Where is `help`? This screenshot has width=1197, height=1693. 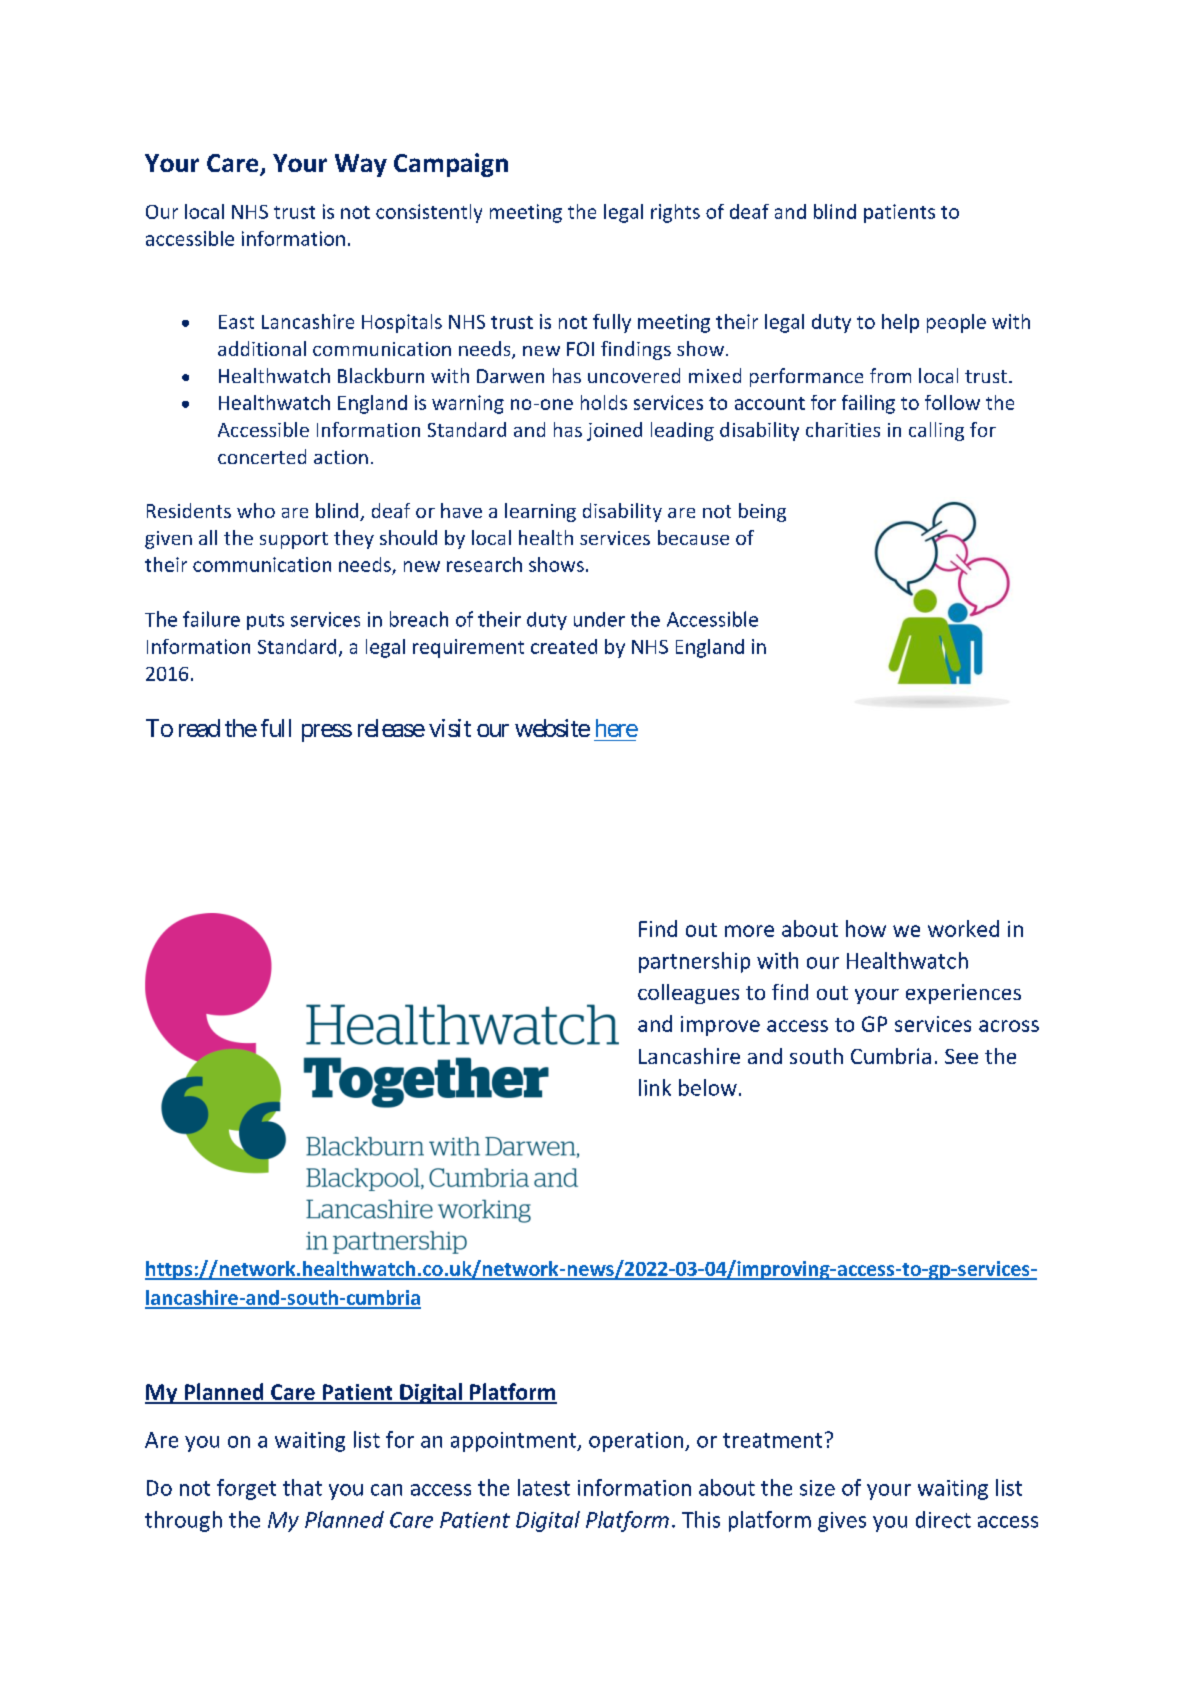
help is located at coordinates (900, 323).
